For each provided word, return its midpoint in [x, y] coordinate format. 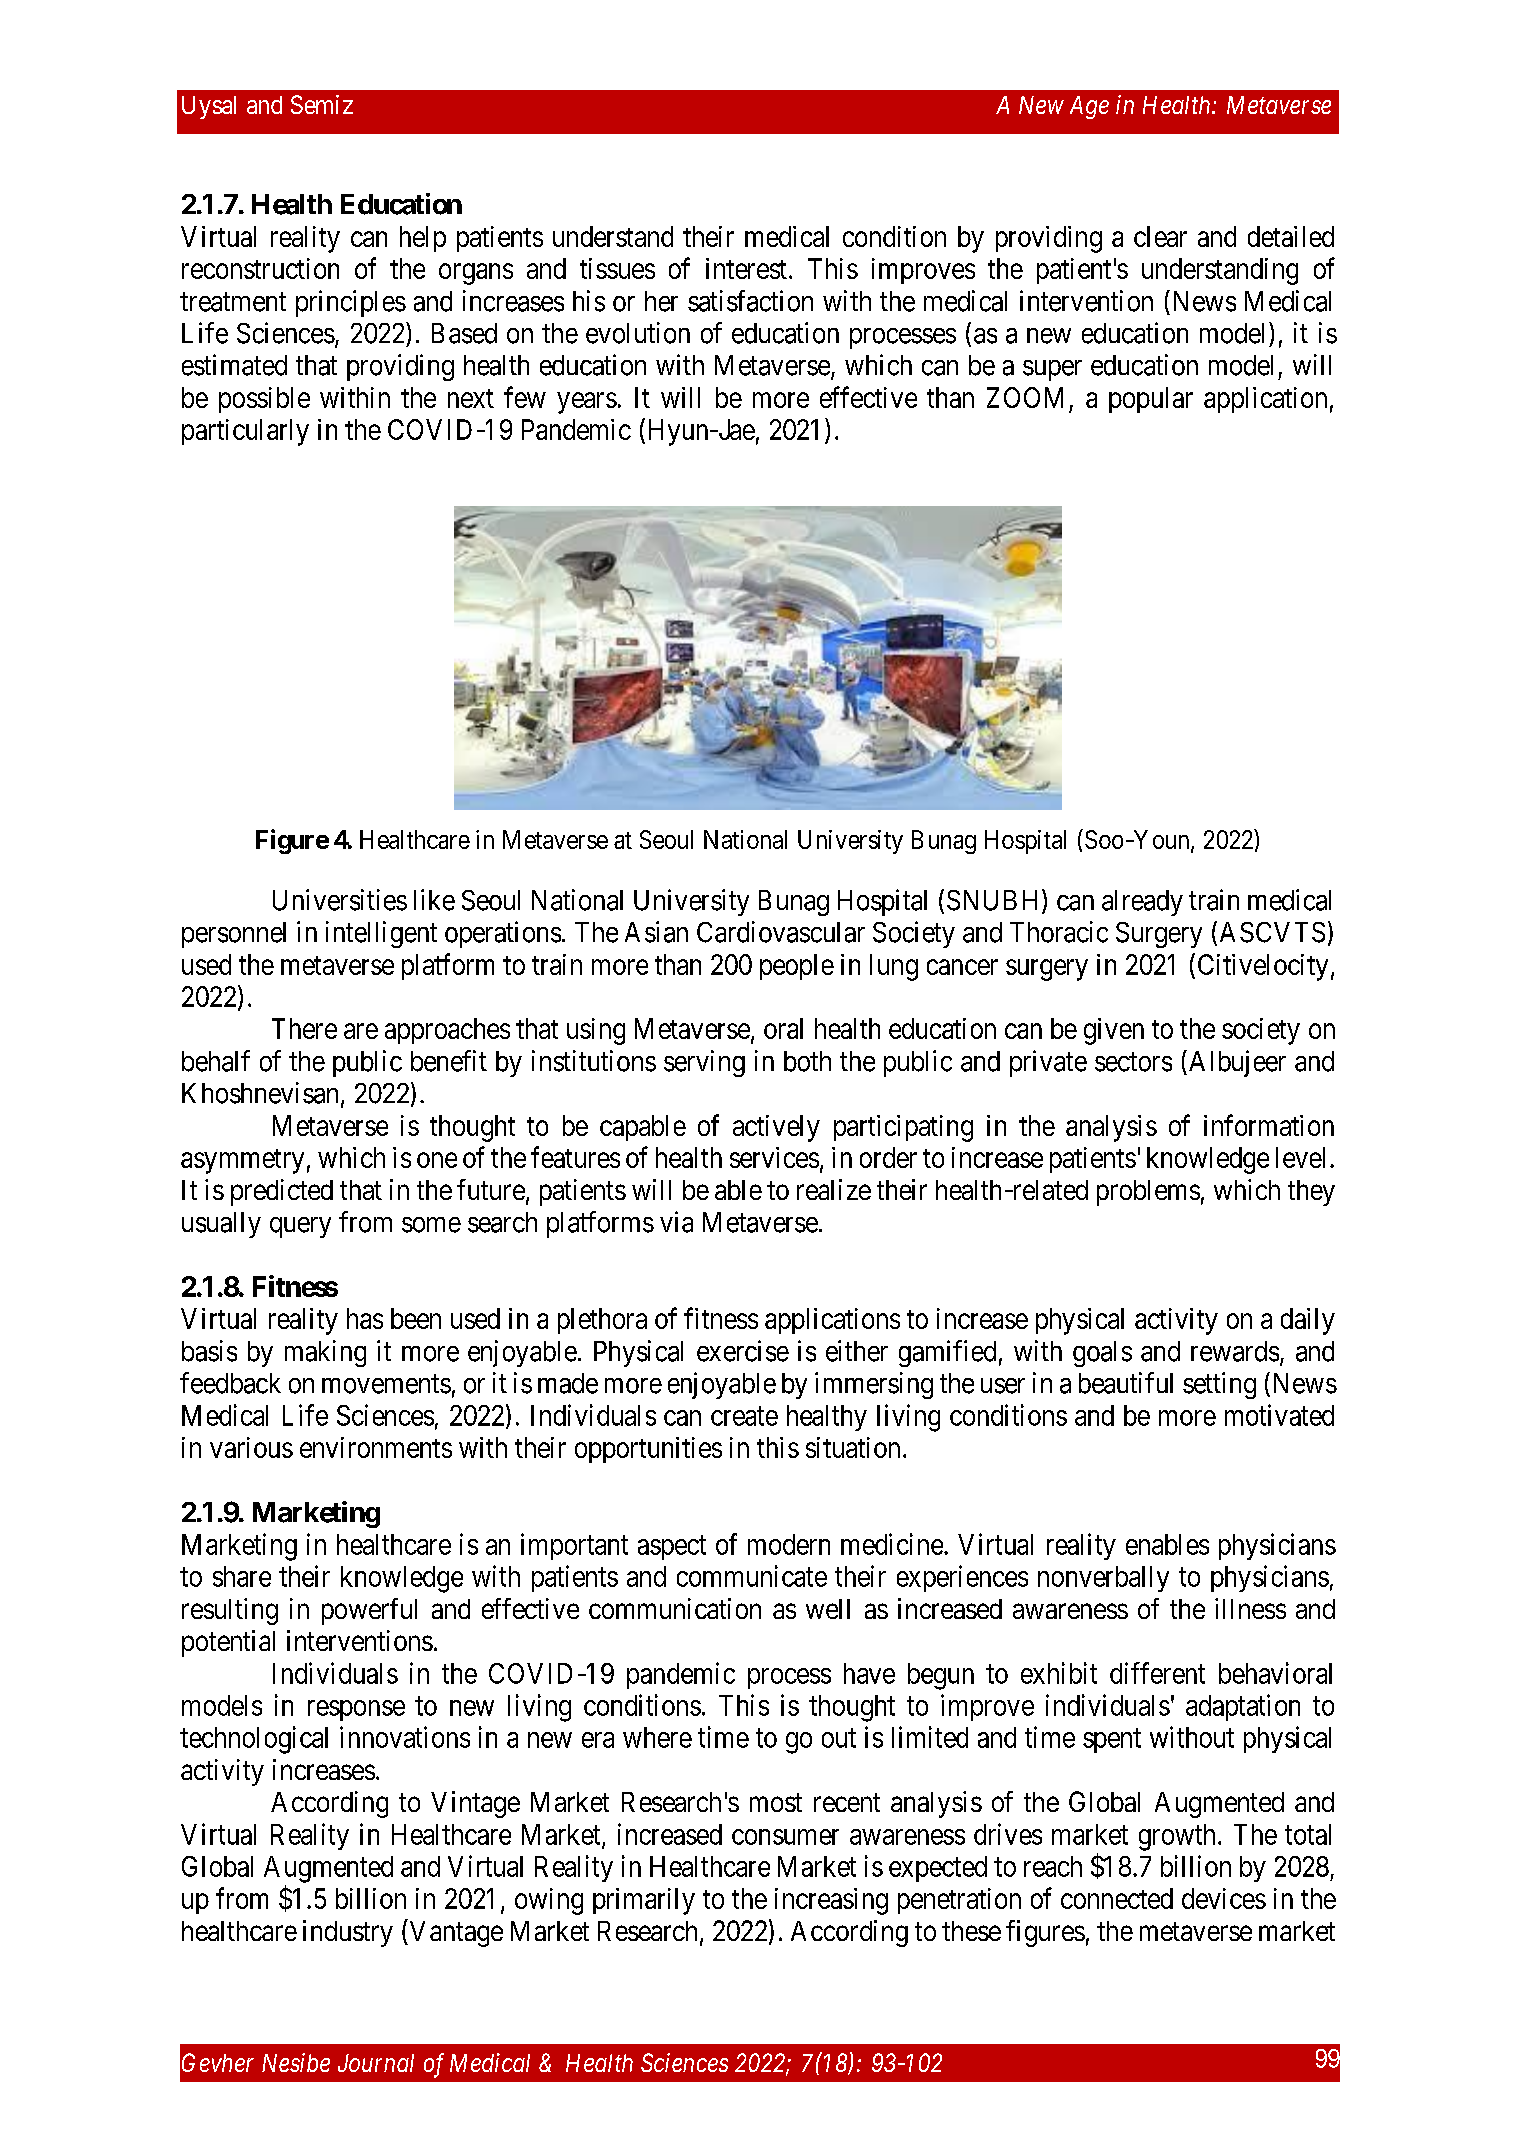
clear [1160, 236]
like [434, 900]
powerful [369, 1611]
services [774, 1157]
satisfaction [750, 301]
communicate [752, 1576]
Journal [376, 2063]
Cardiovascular [781, 932]
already [1142, 903]
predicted [282, 1192]
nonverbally [1103, 1579]
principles [351, 303]
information [1269, 1125]
